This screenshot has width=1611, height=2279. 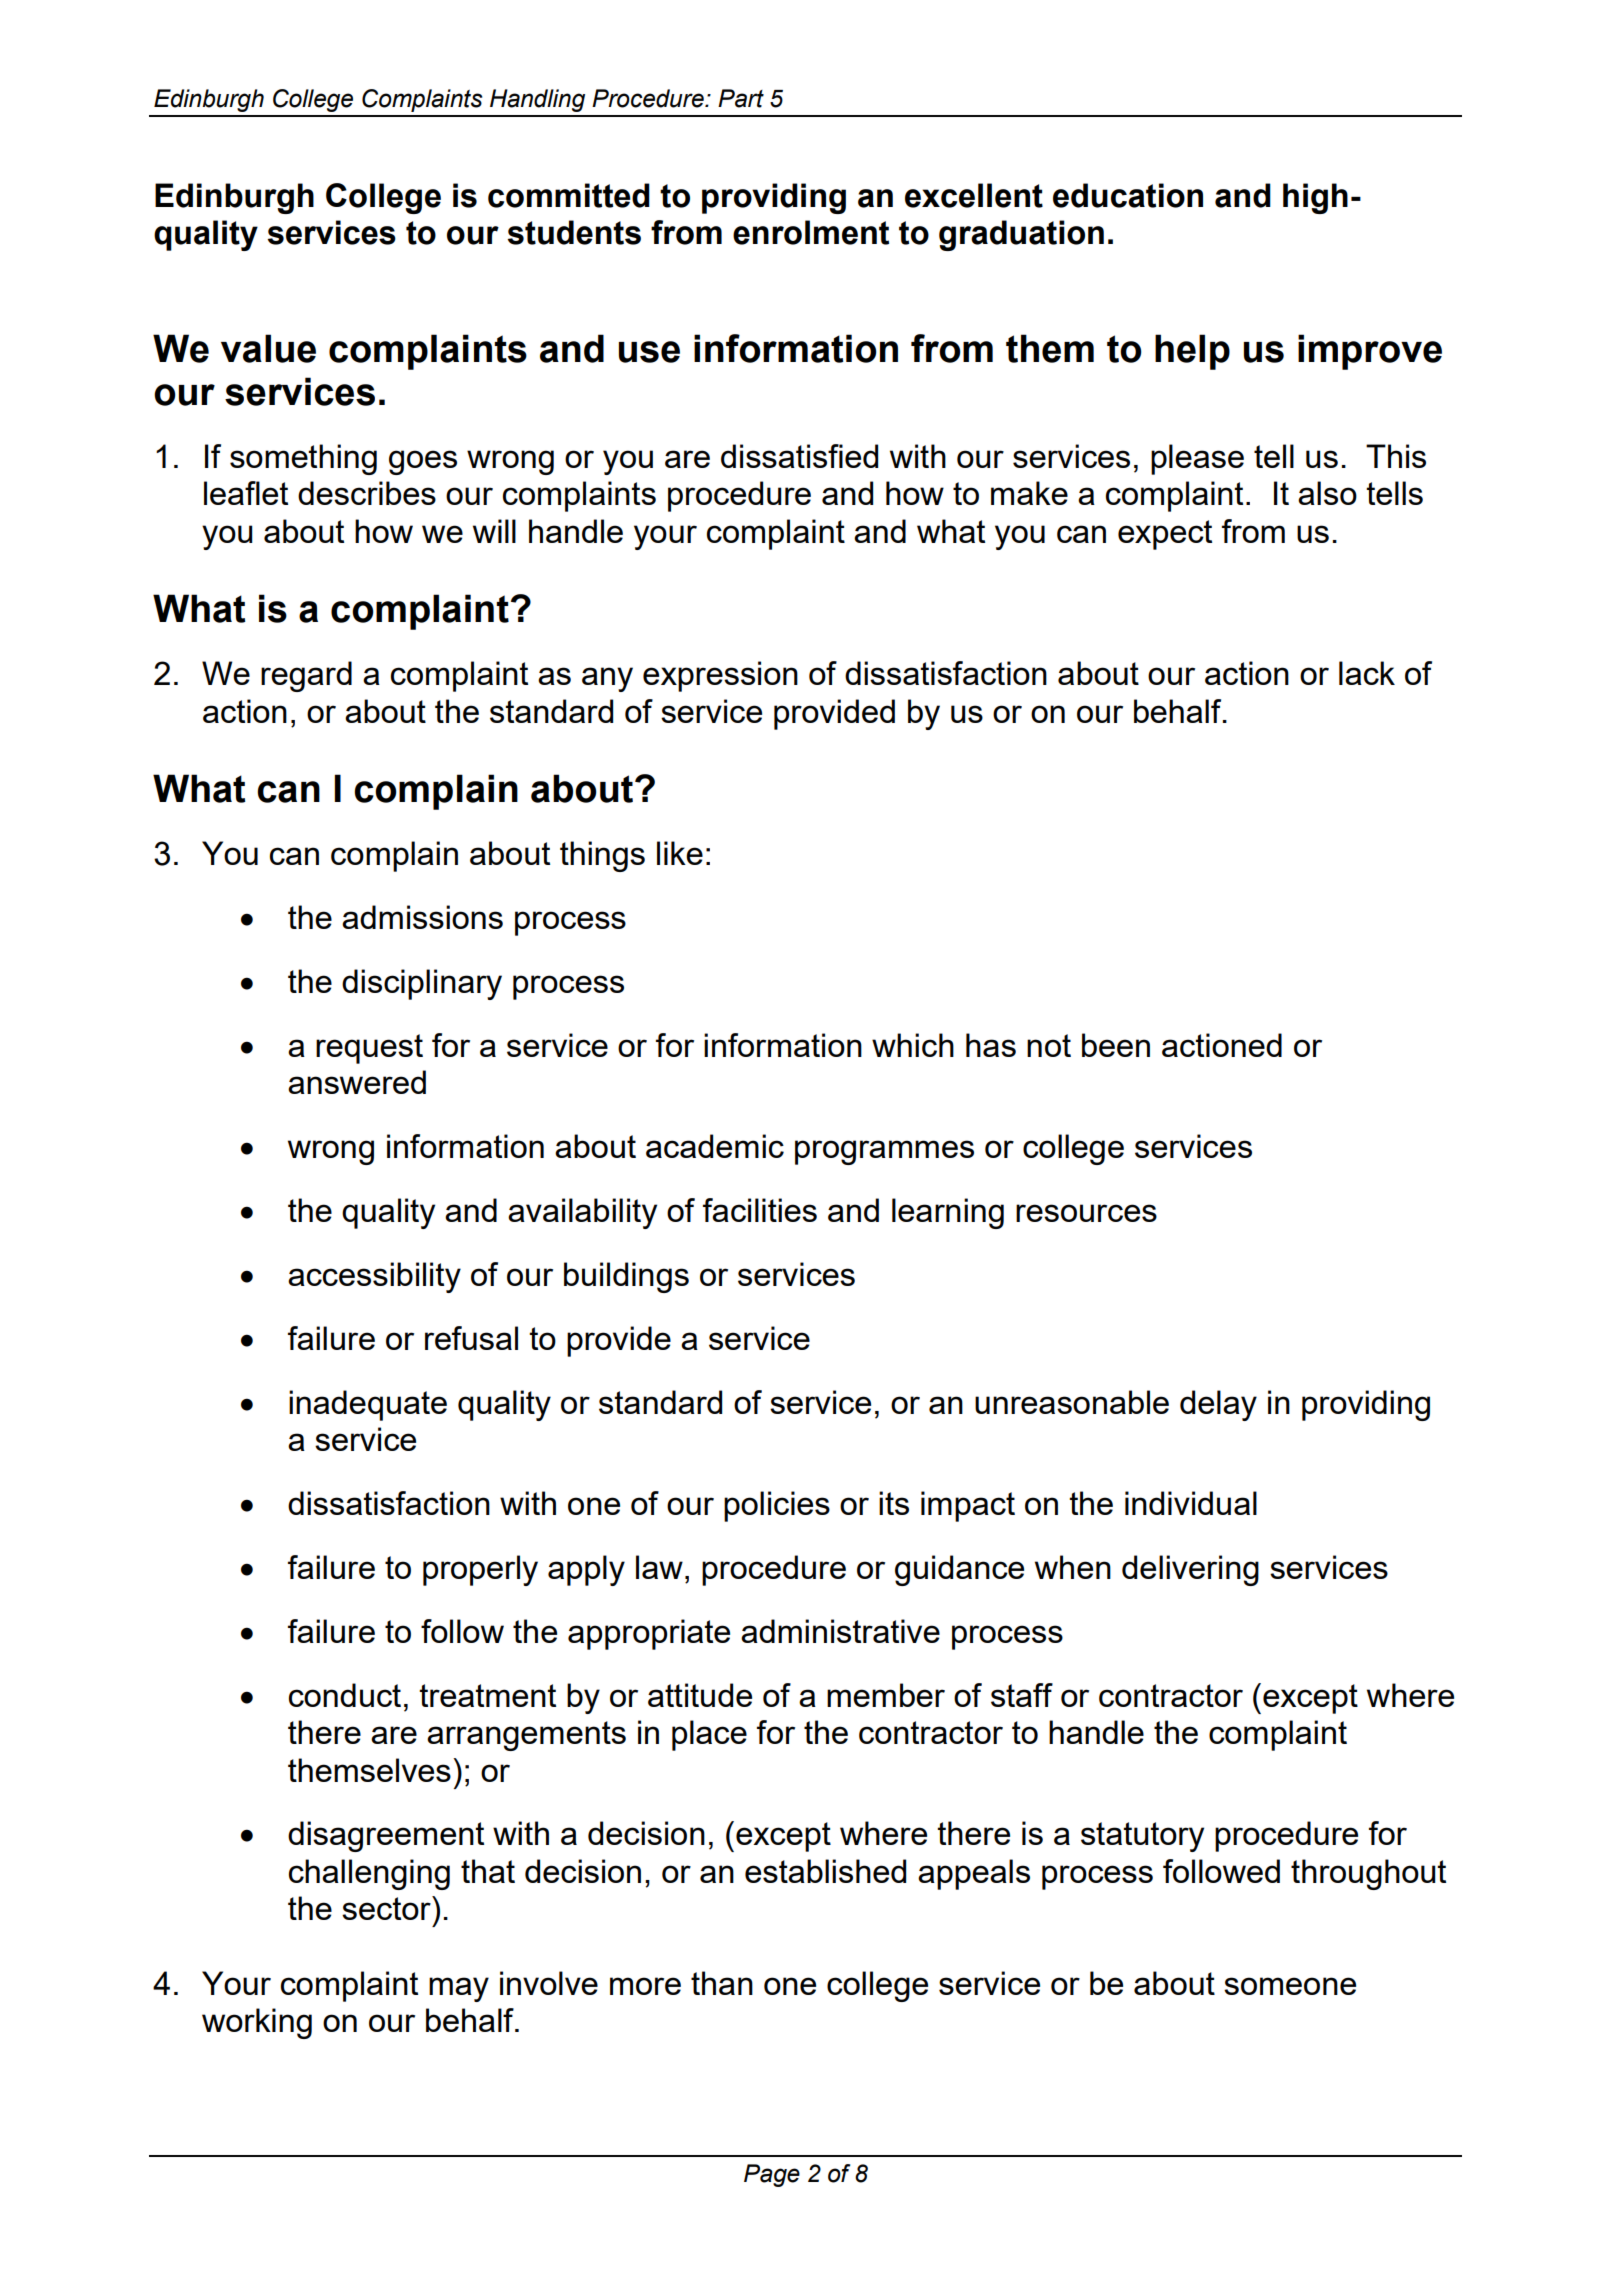 I want to click on facilities, so click(x=760, y=1210).
